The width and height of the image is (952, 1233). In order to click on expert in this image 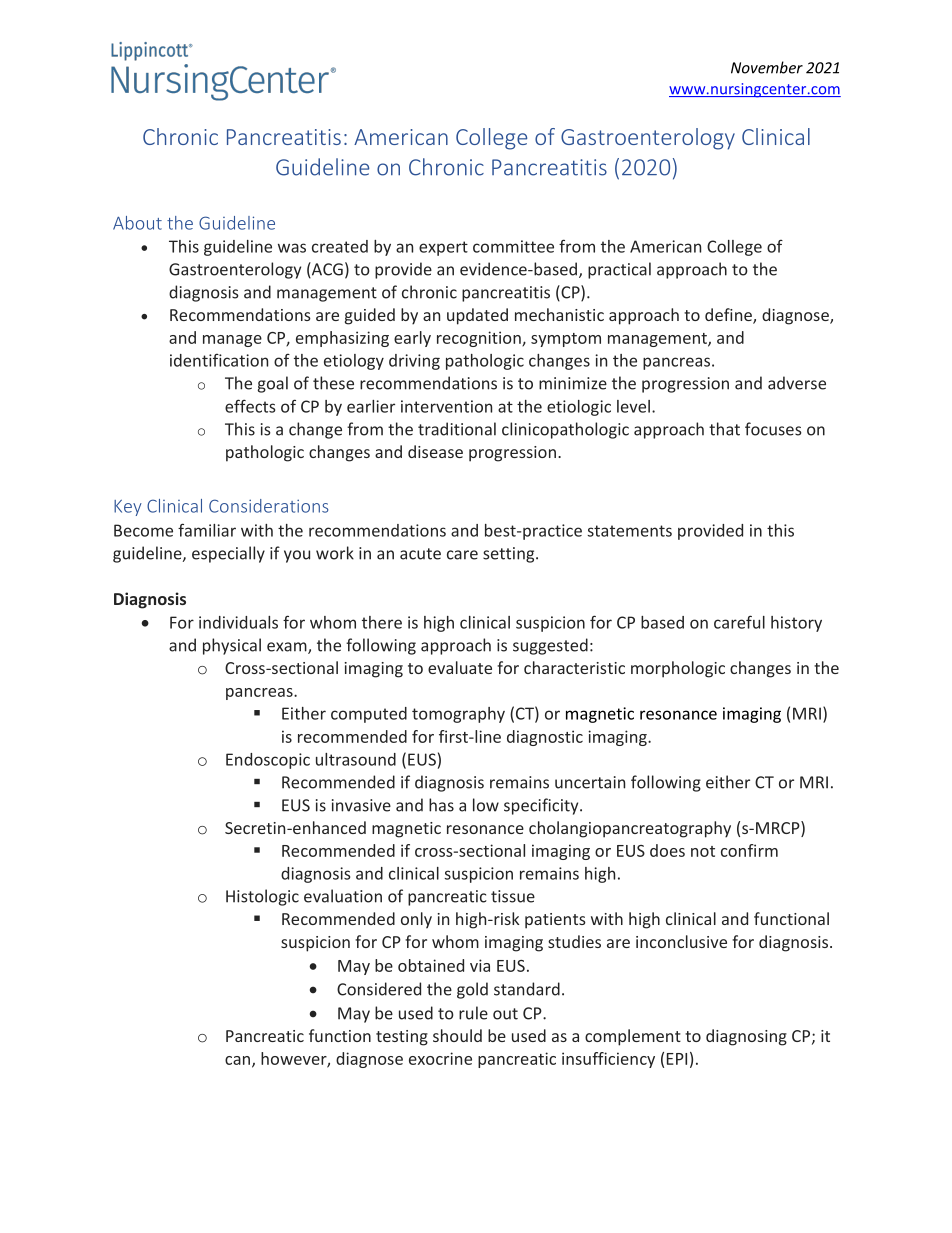, I will do `click(443, 248)`.
